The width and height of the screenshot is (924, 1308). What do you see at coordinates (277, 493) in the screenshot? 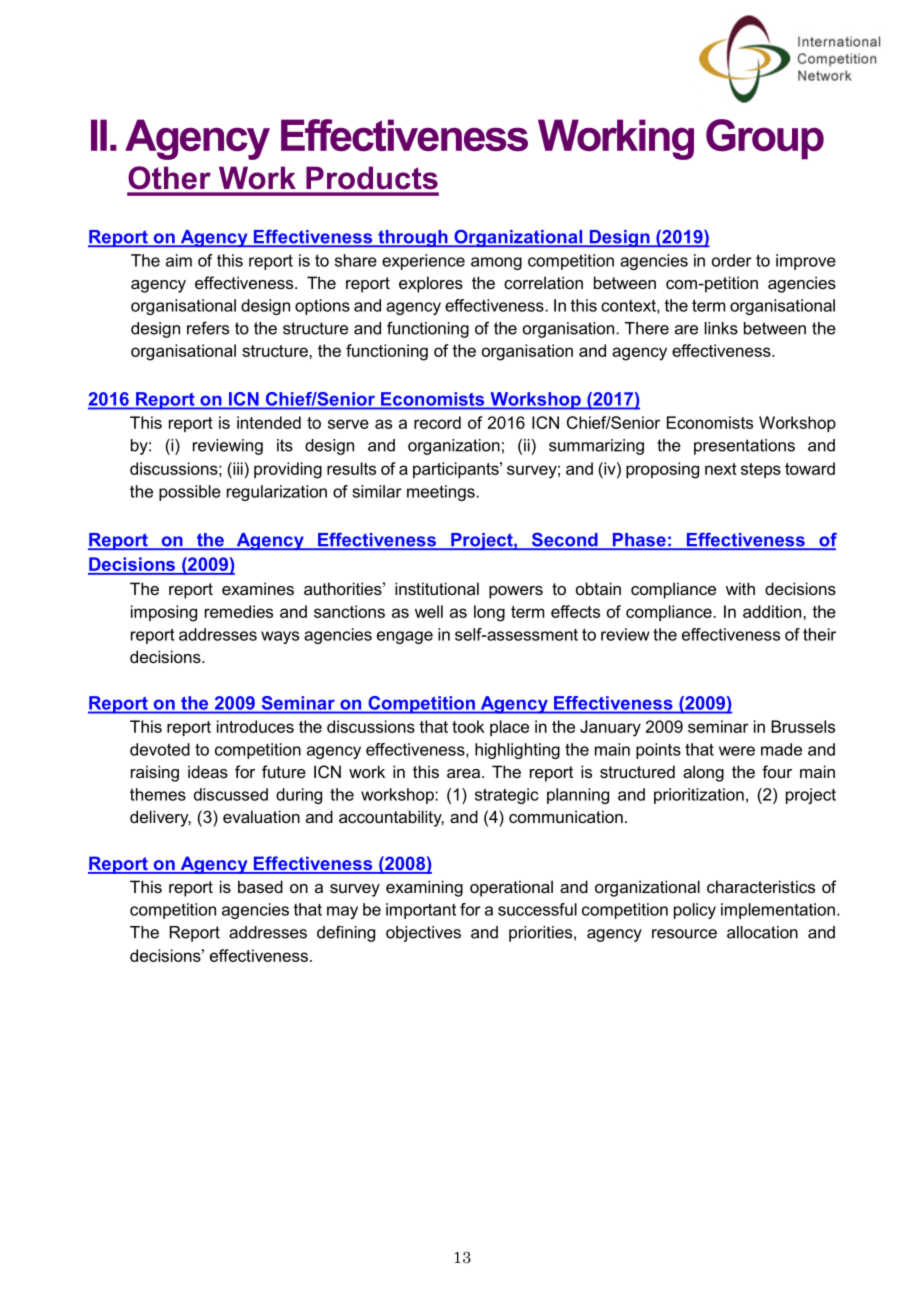
I see `regularization` at bounding box center [277, 493].
